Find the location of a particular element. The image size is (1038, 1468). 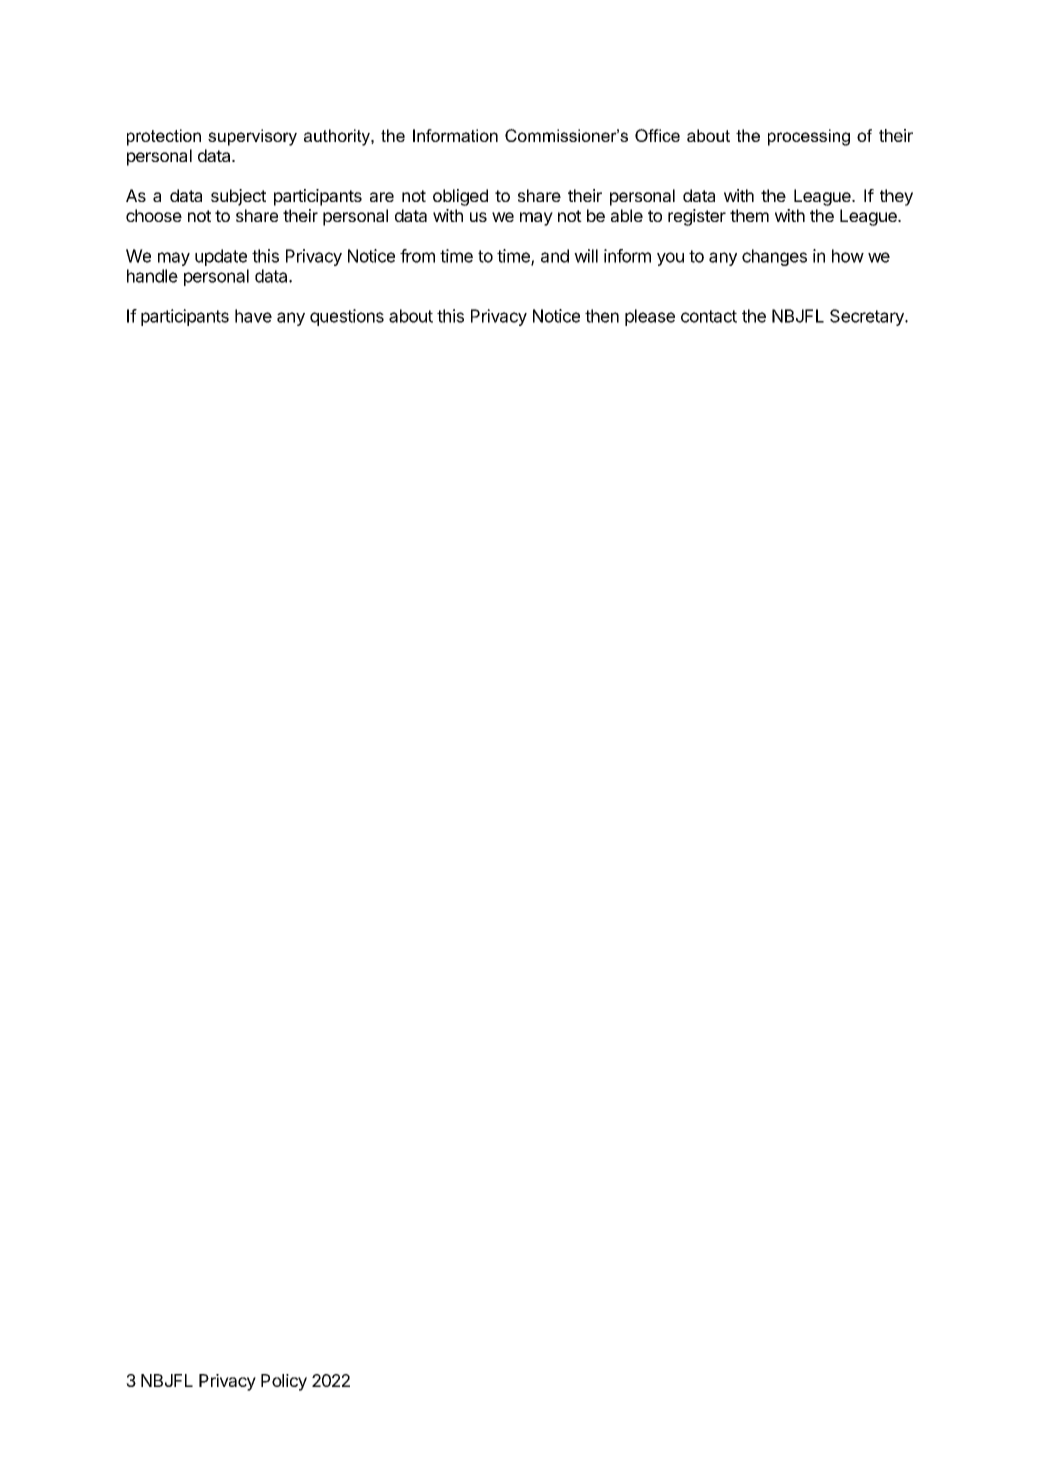

processing is located at coordinates (809, 137).
